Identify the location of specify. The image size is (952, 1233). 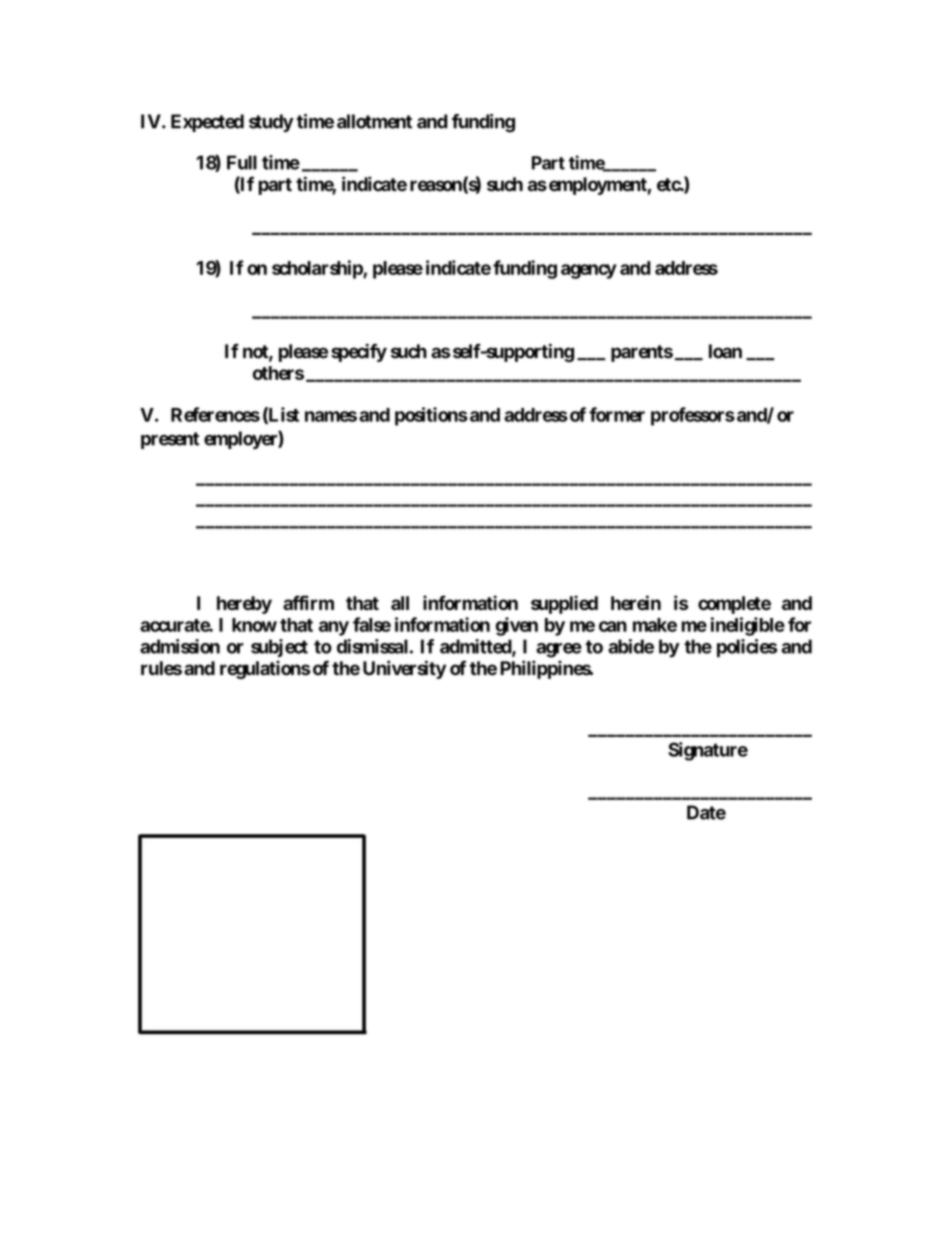
(359, 352).
